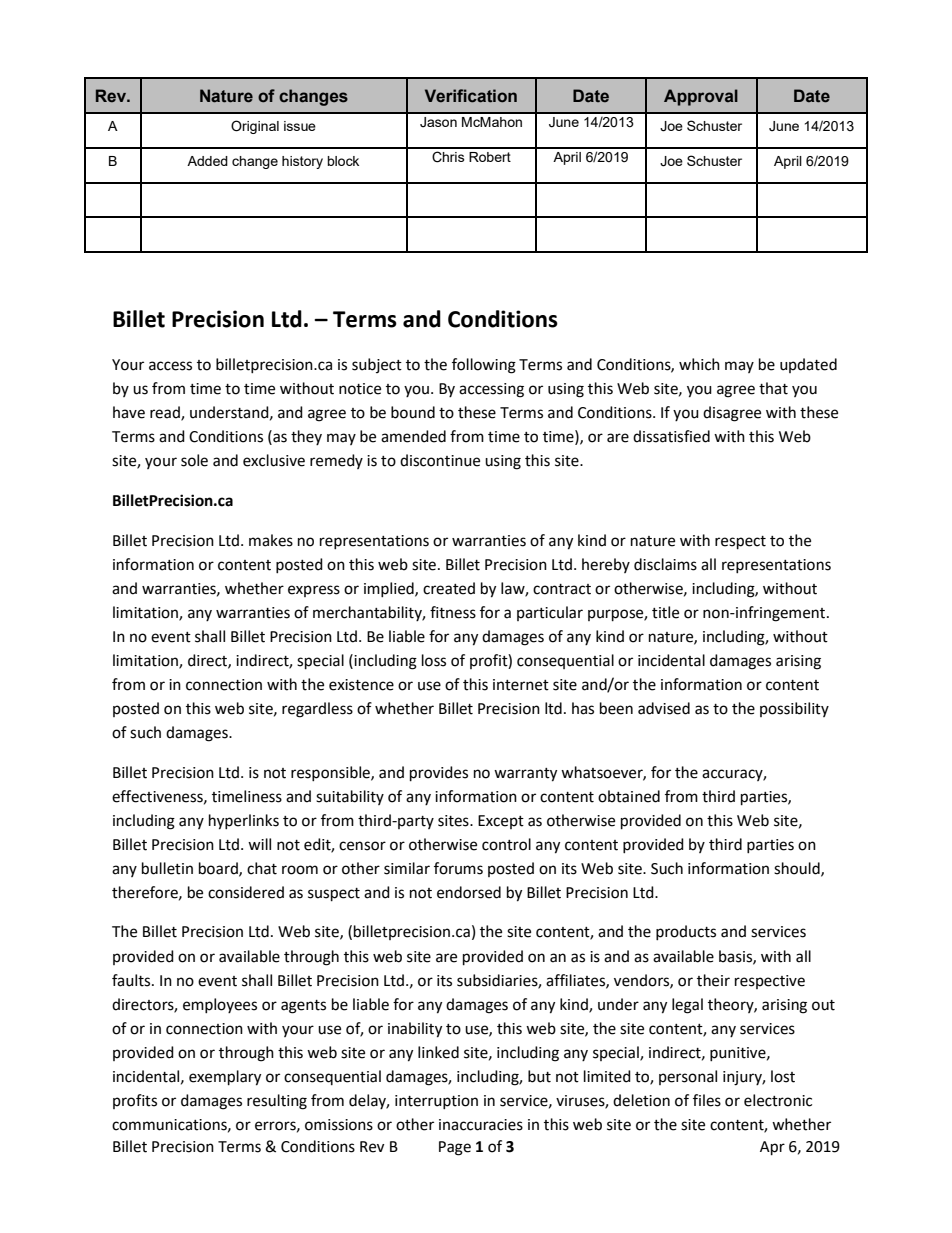 The image size is (952, 1233). What do you see at coordinates (244, 822) in the screenshot?
I see `hyperlinks` at bounding box center [244, 822].
